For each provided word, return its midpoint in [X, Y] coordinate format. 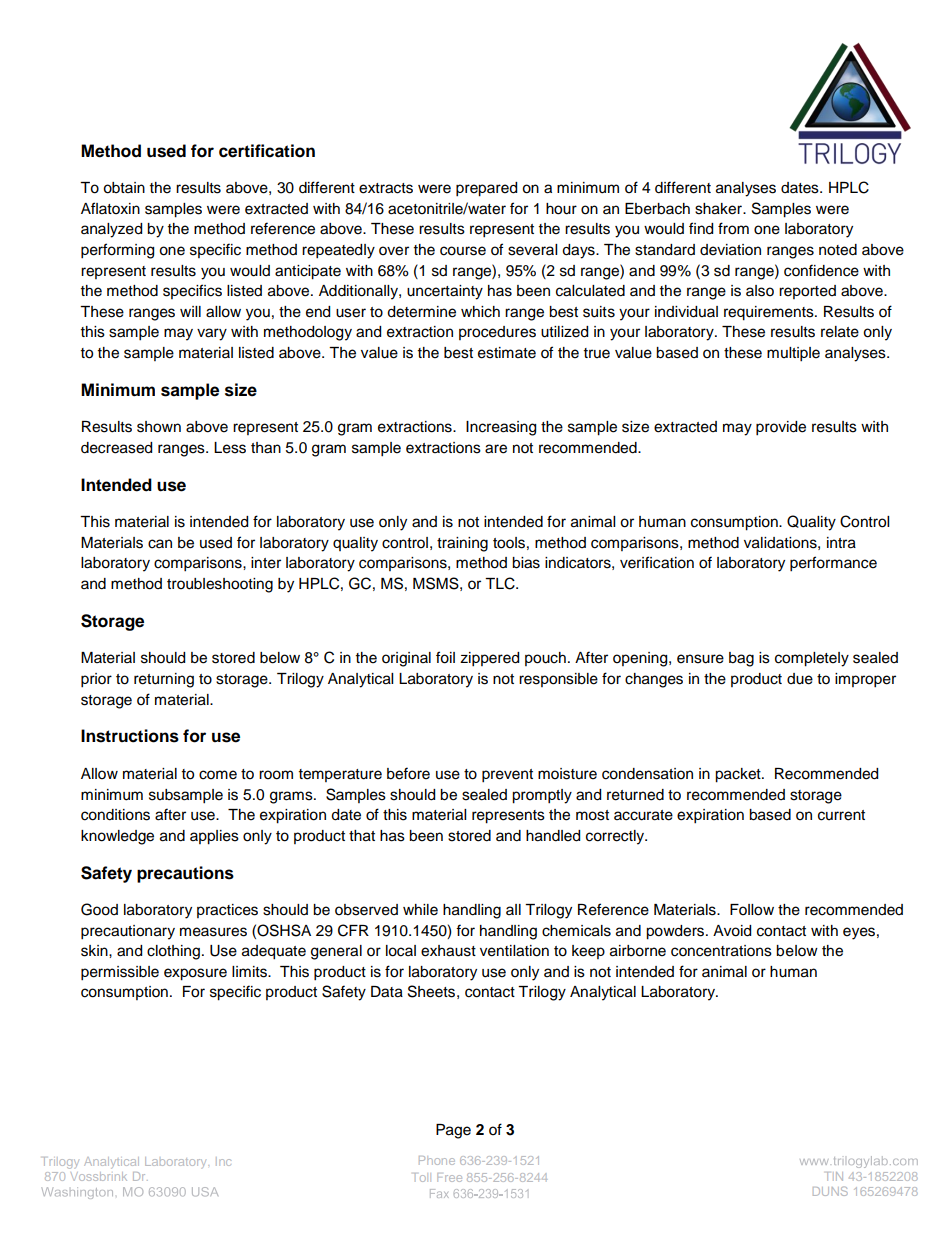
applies [214, 837]
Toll [420, 1177]
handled [553, 836]
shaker [719, 209]
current [841, 815]
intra [841, 543]
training [462, 544]
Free [449, 1177]
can [160, 544]
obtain [124, 188]
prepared [486, 189]
